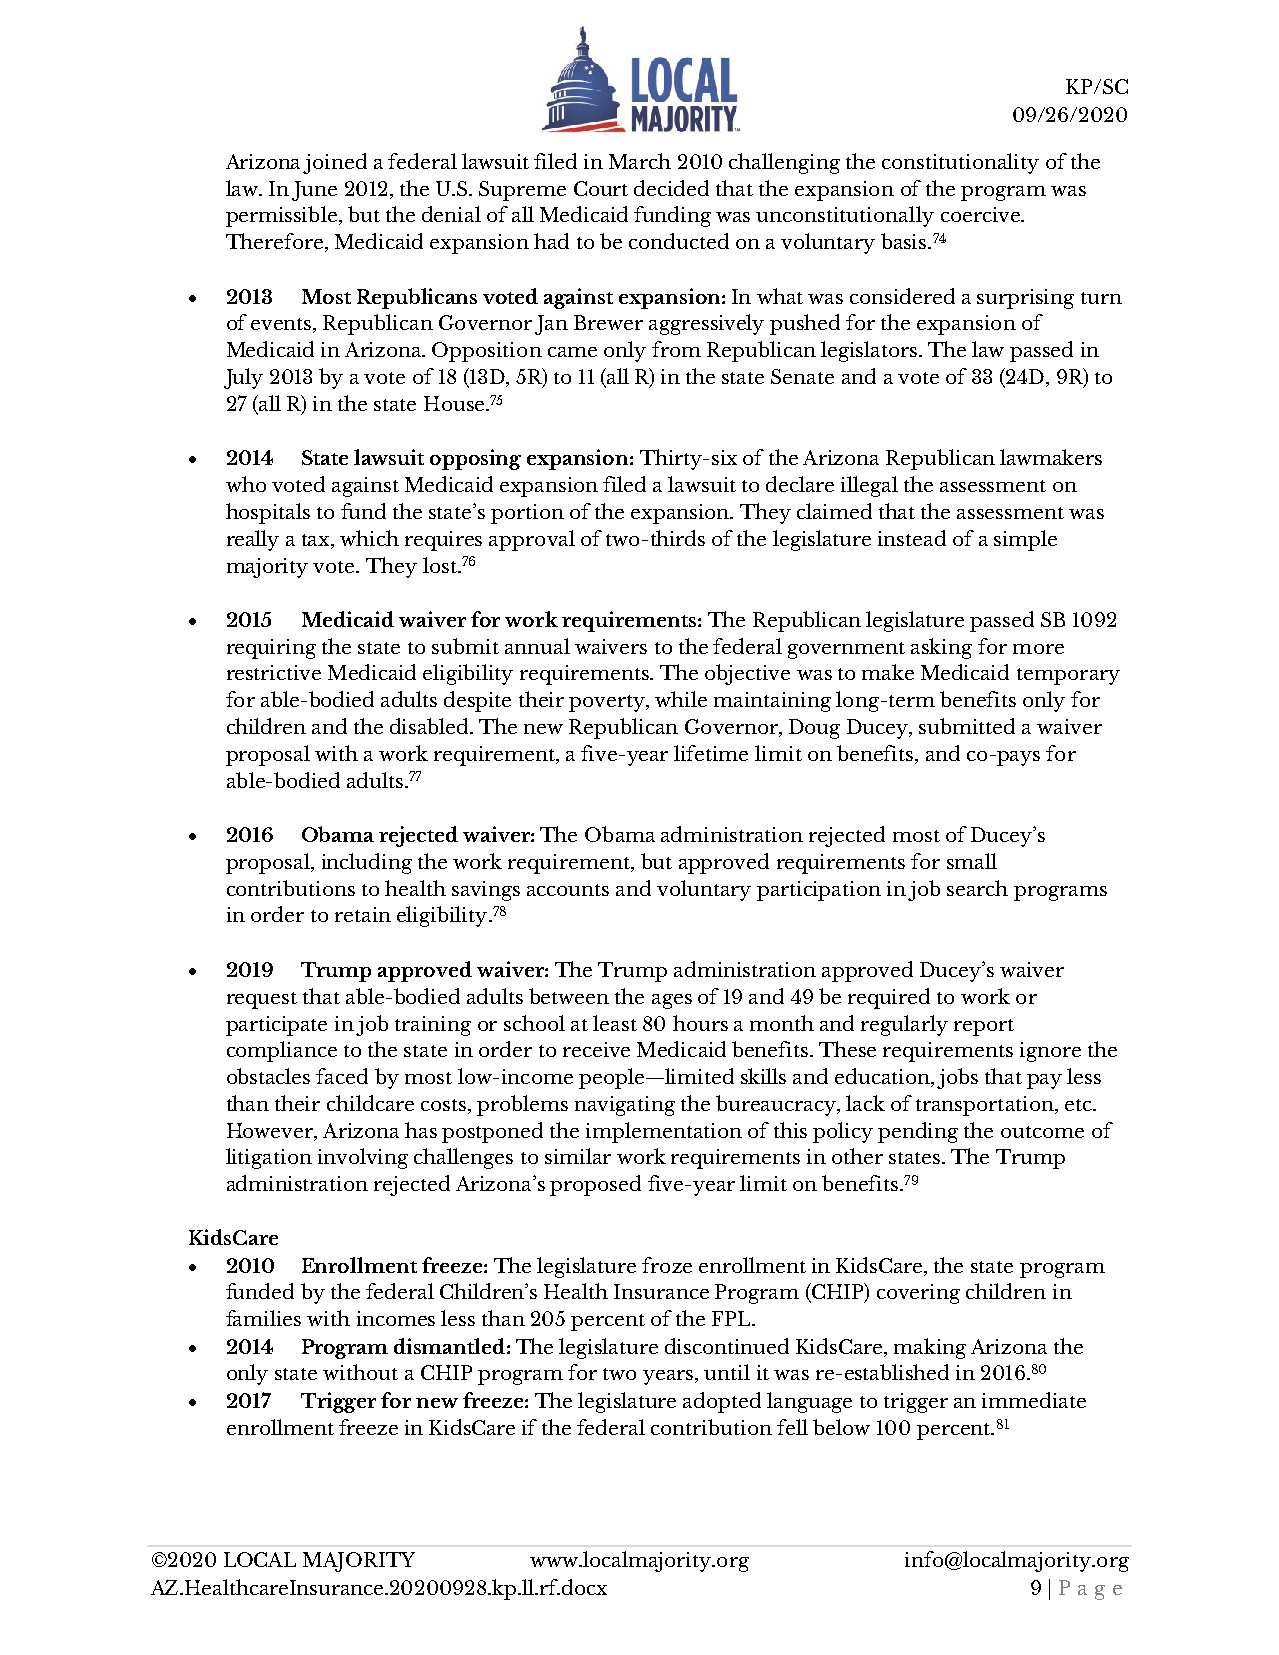 Image resolution: width=1279 pixels, height=1655 pixels. What do you see at coordinates (711, 753) in the screenshot?
I see `lifetime` at bounding box center [711, 753].
